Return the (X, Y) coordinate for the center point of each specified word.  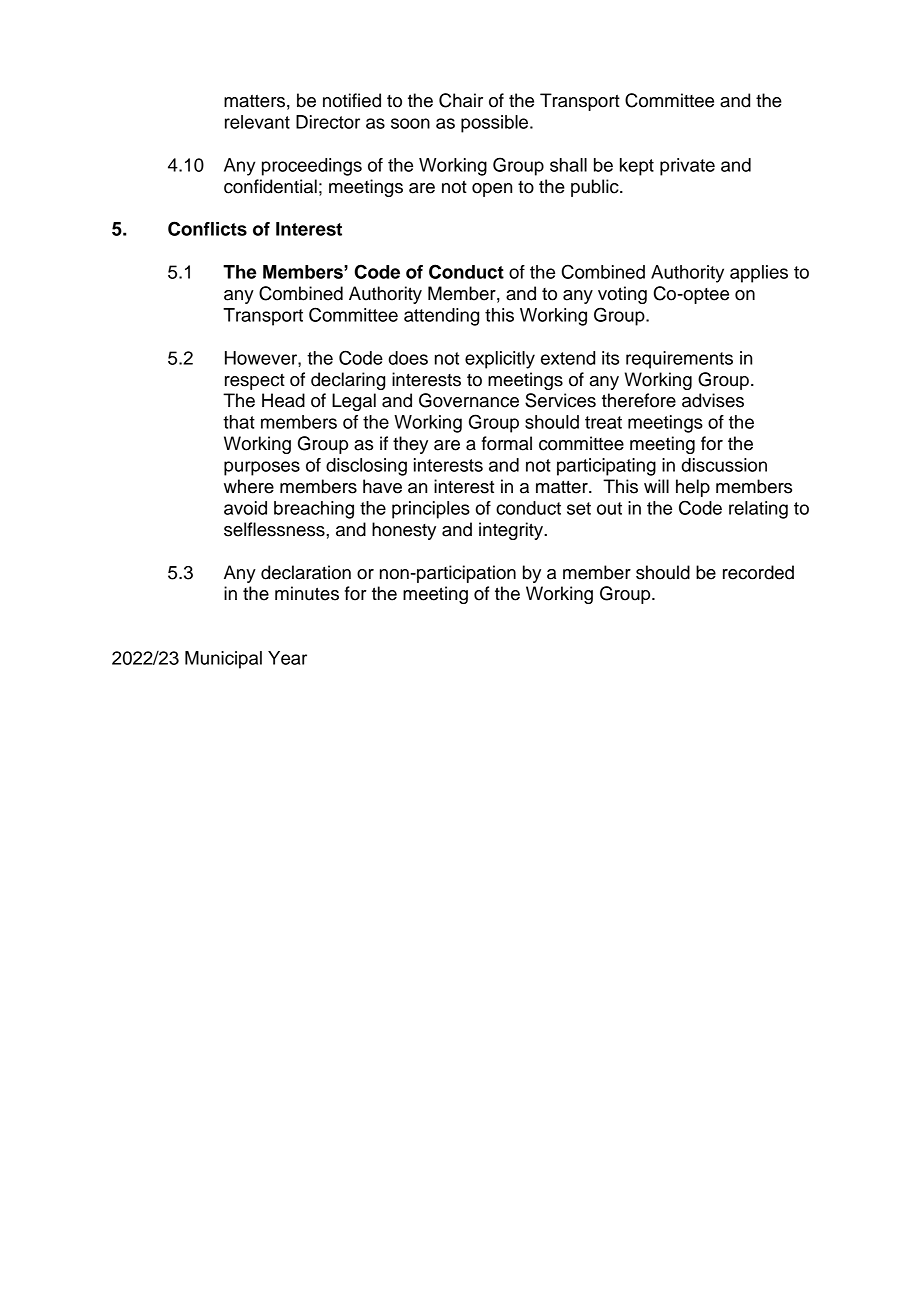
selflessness (275, 529)
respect (255, 382)
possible (496, 124)
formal (507, 443)
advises (713, 400)
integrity (512, 531)
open (492, 190)
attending (441, 317)
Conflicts (207, 228)
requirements (679, 360)
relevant (257, 122)
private (687, 167)
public (596, 188)
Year (287, 658)
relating (758, 510)
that (239, 422)
